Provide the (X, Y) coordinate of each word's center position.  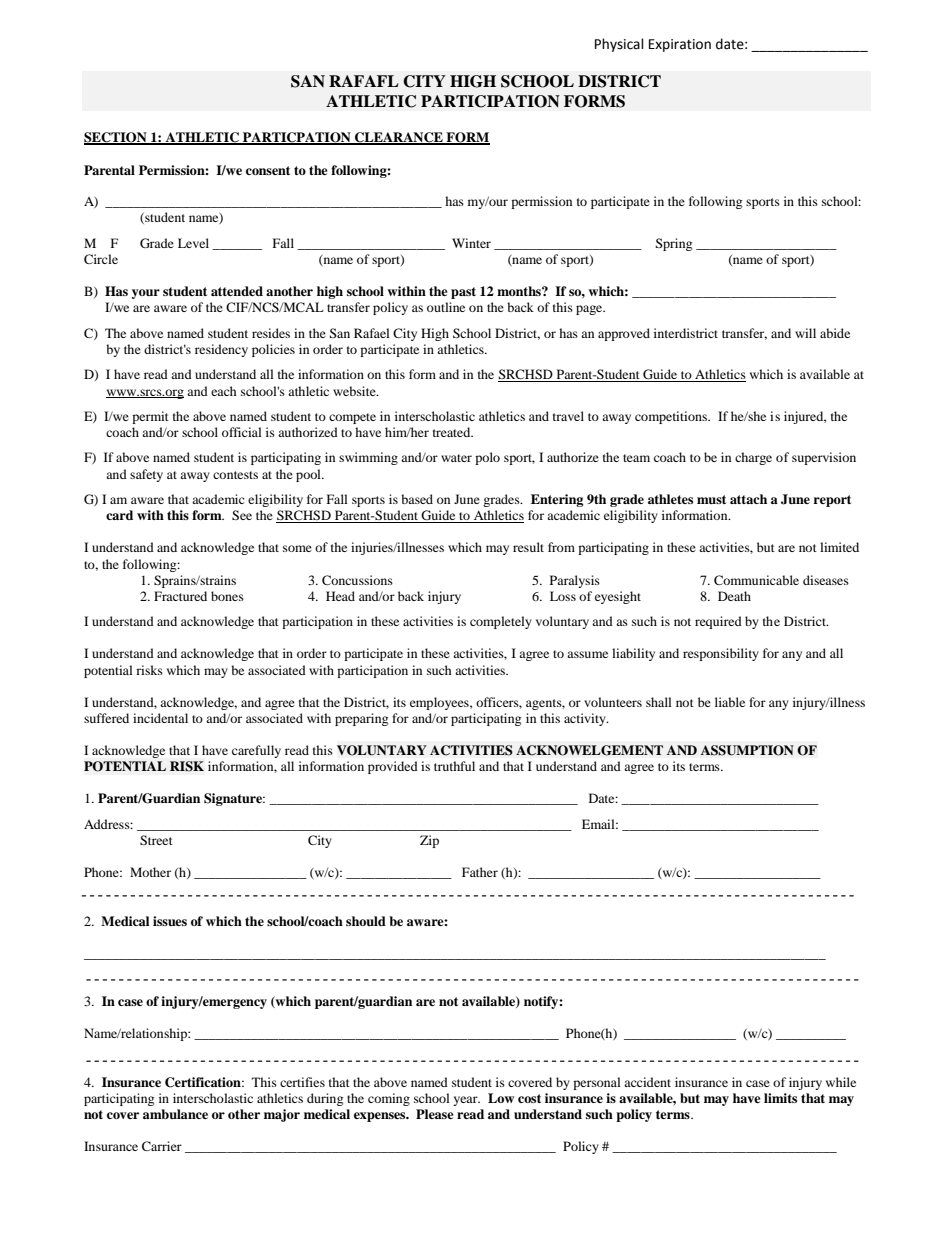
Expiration (680, 45)
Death (734, 596)
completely (501, 622)
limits (780, 1098)
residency (221, 350)
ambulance (175, 1114)
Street (156, 840)
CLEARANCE (399, 138)
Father (480, 872)
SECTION (116, 138)
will (805, 333)
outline (446, 307)
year (466, 1101)
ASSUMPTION (747, 750)
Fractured (180, 596)
